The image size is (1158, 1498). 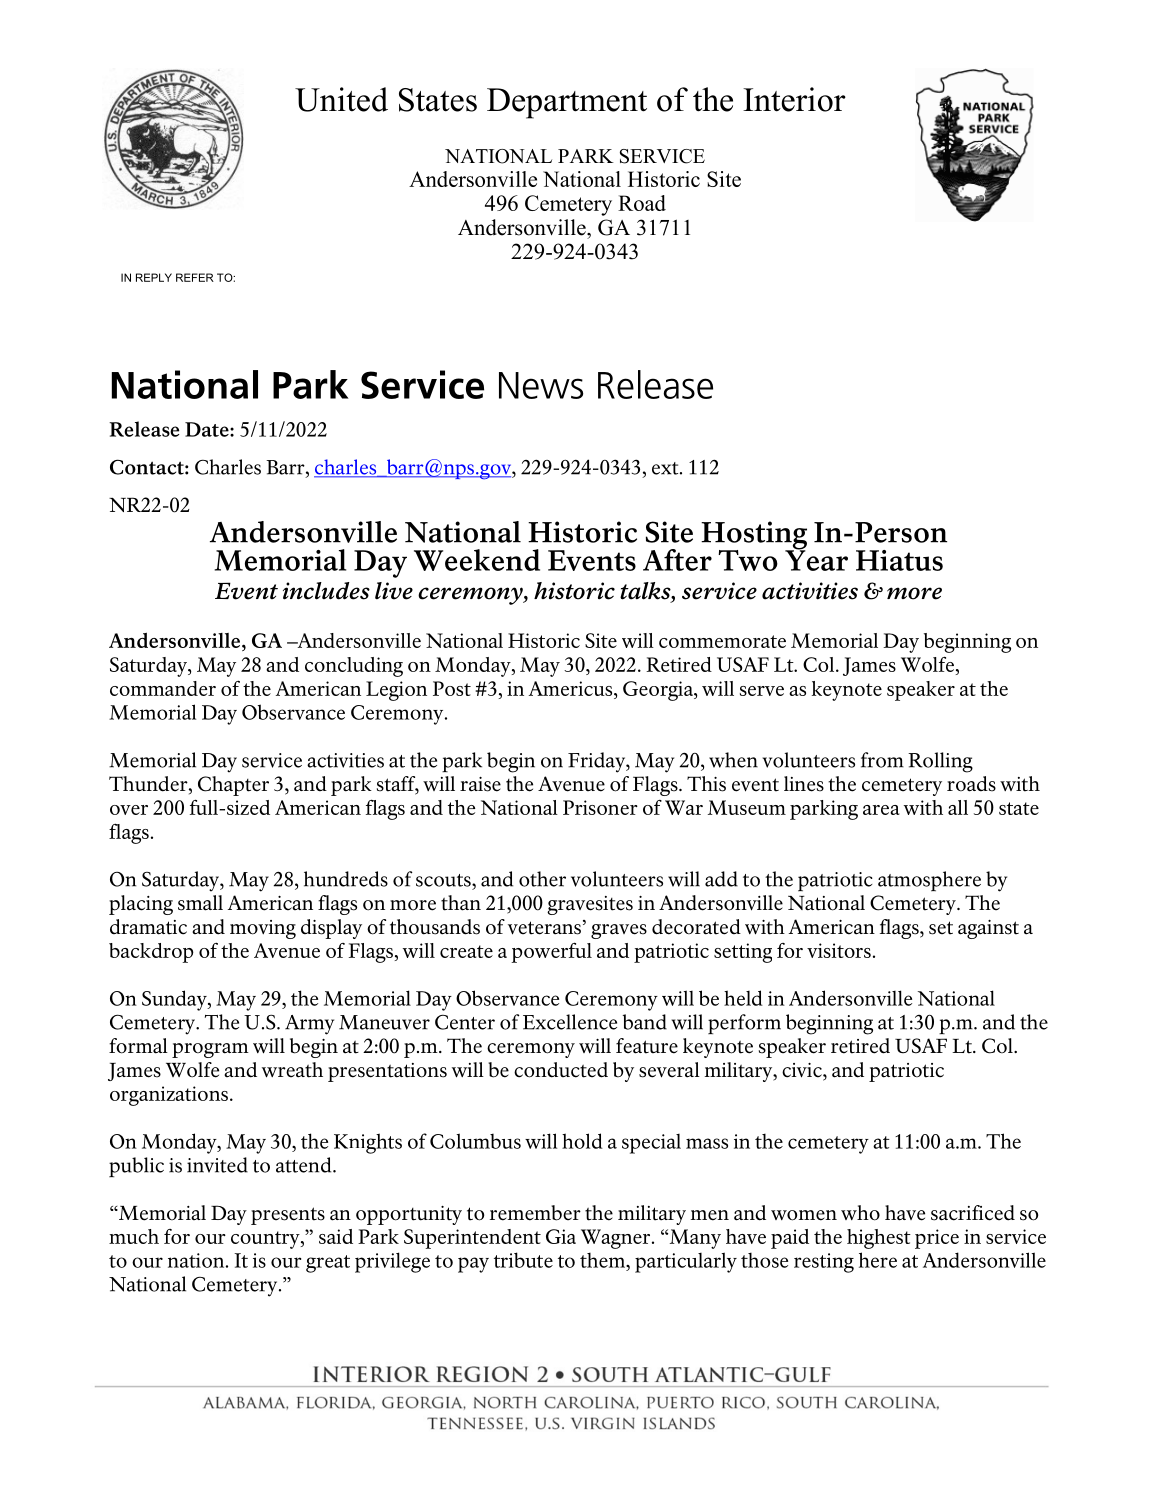 I want to click on remember, so click(x=535, y=1213).
